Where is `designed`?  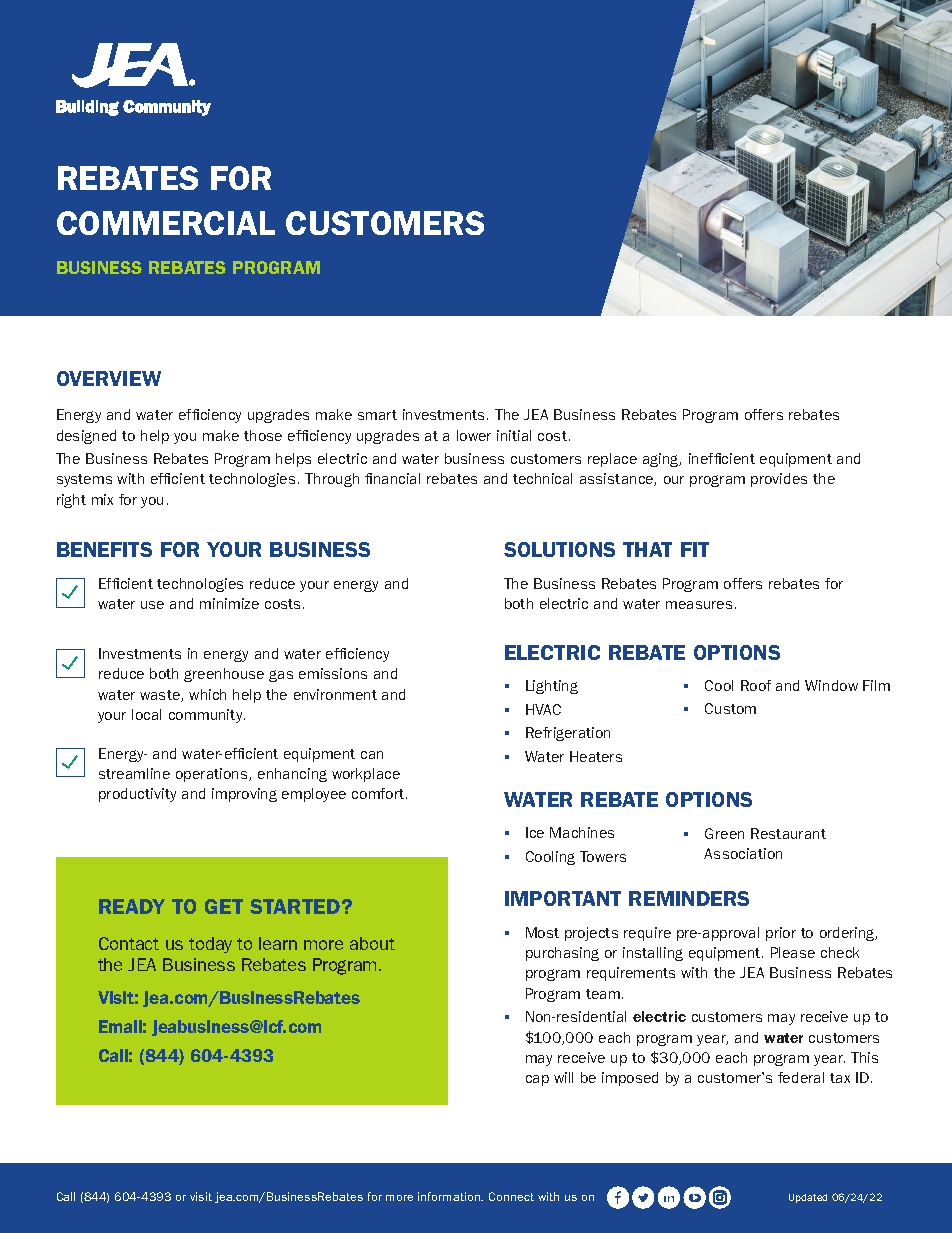
designed is located at coordinates (86, 437).
